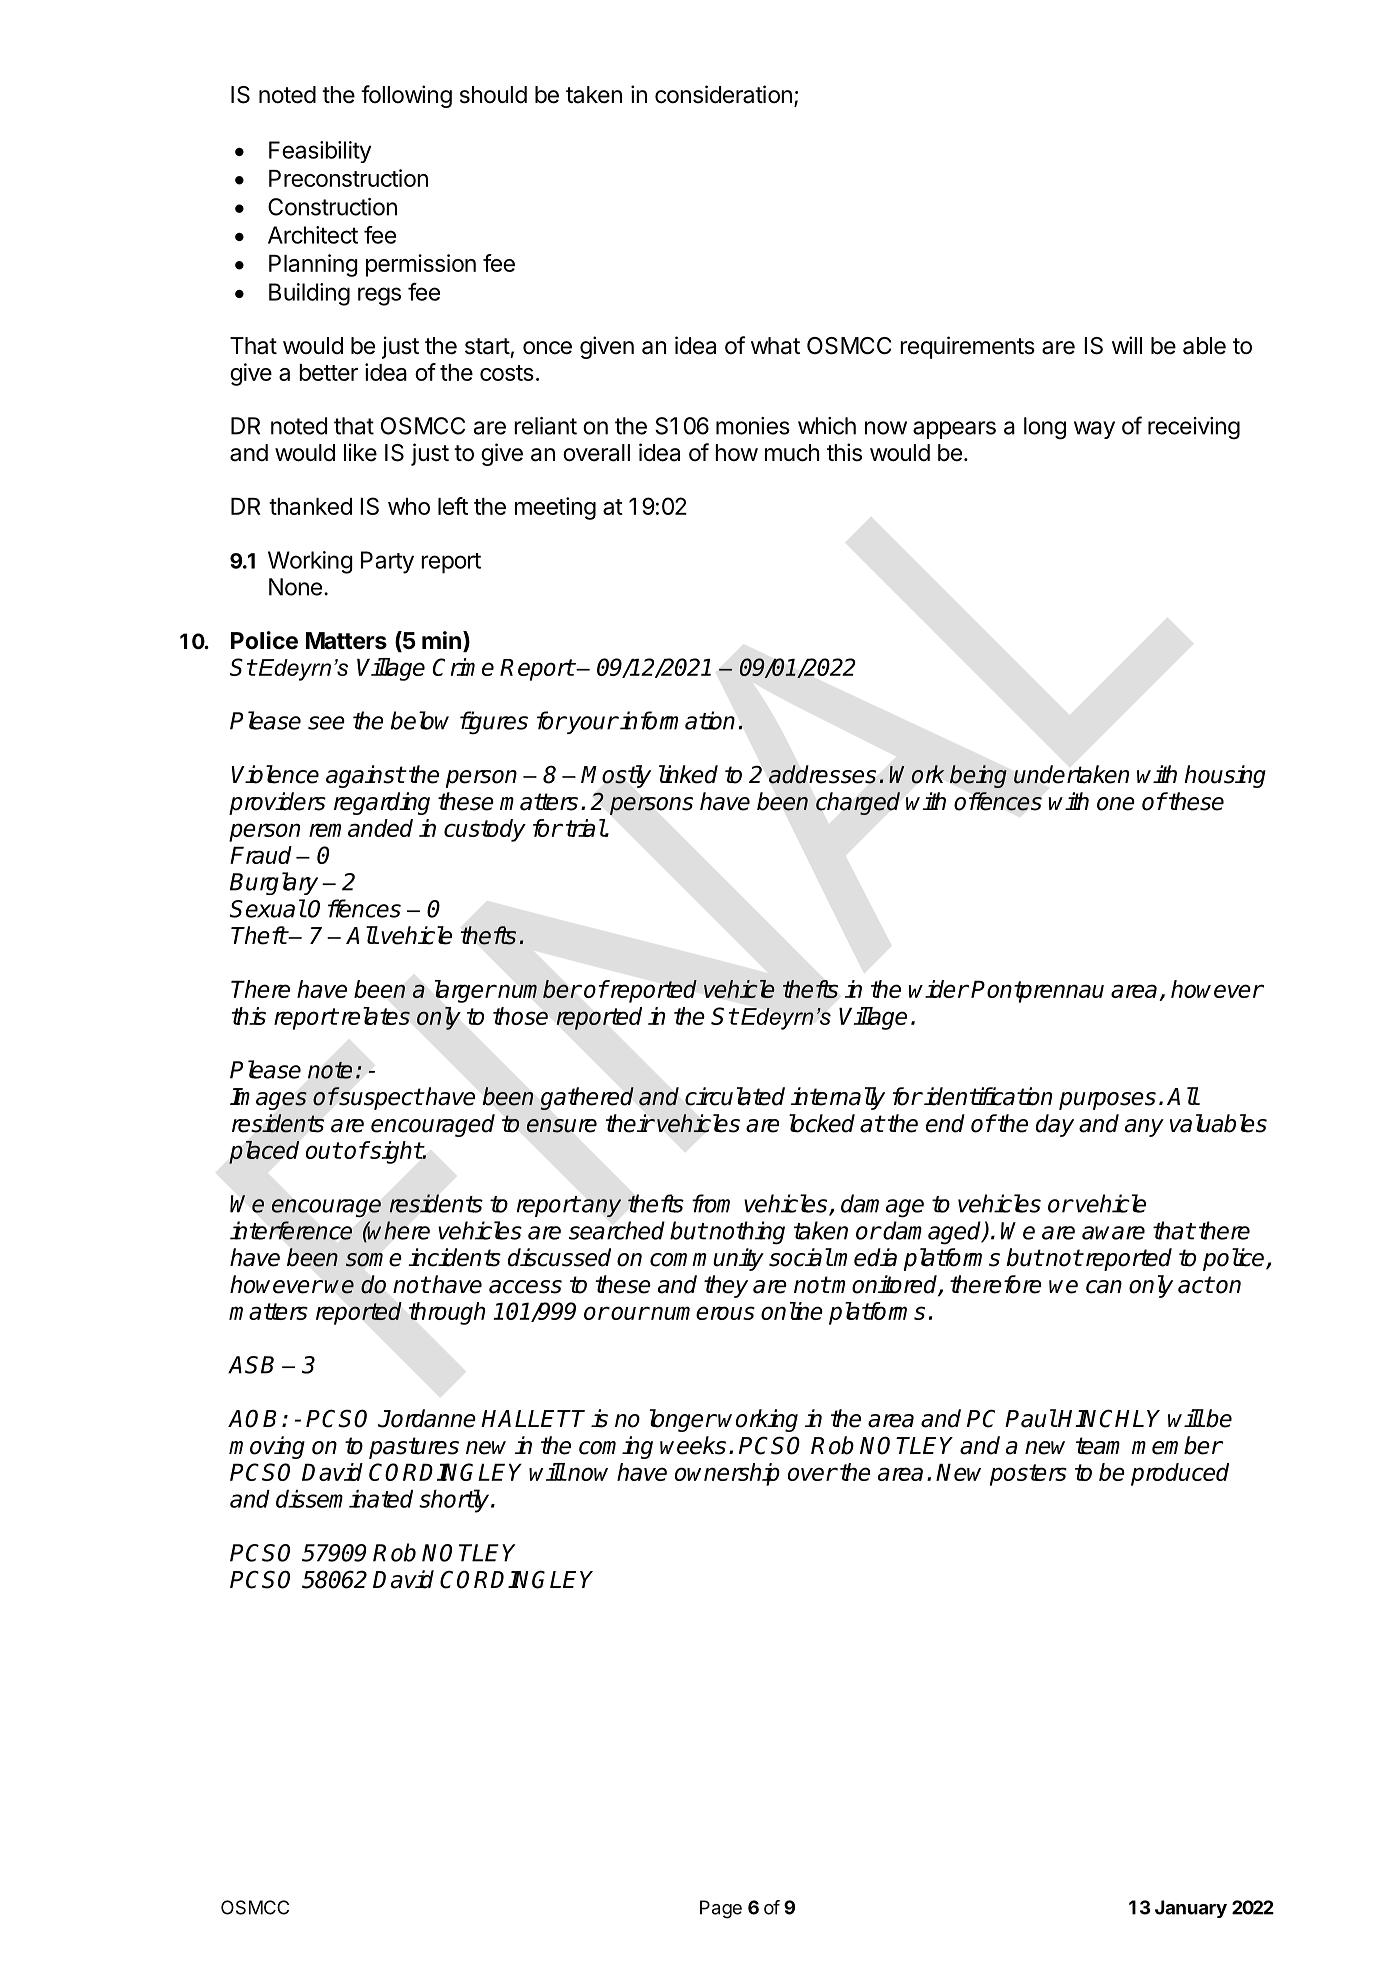  Describe the element at coordinates (677, 720) in the page. I see `information` at that location.
